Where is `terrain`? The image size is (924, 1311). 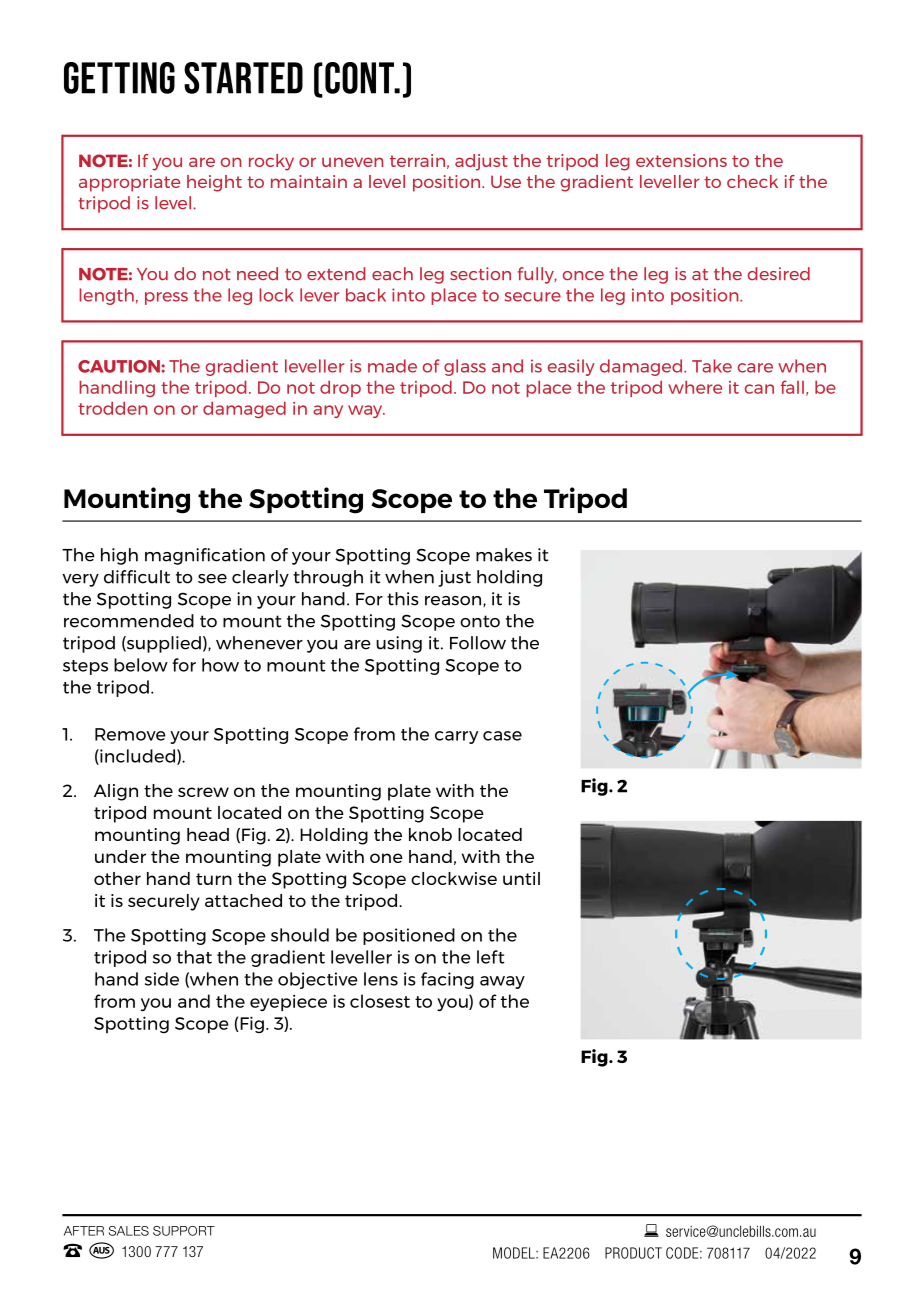
terrain is located at coordinates (417, 160).
